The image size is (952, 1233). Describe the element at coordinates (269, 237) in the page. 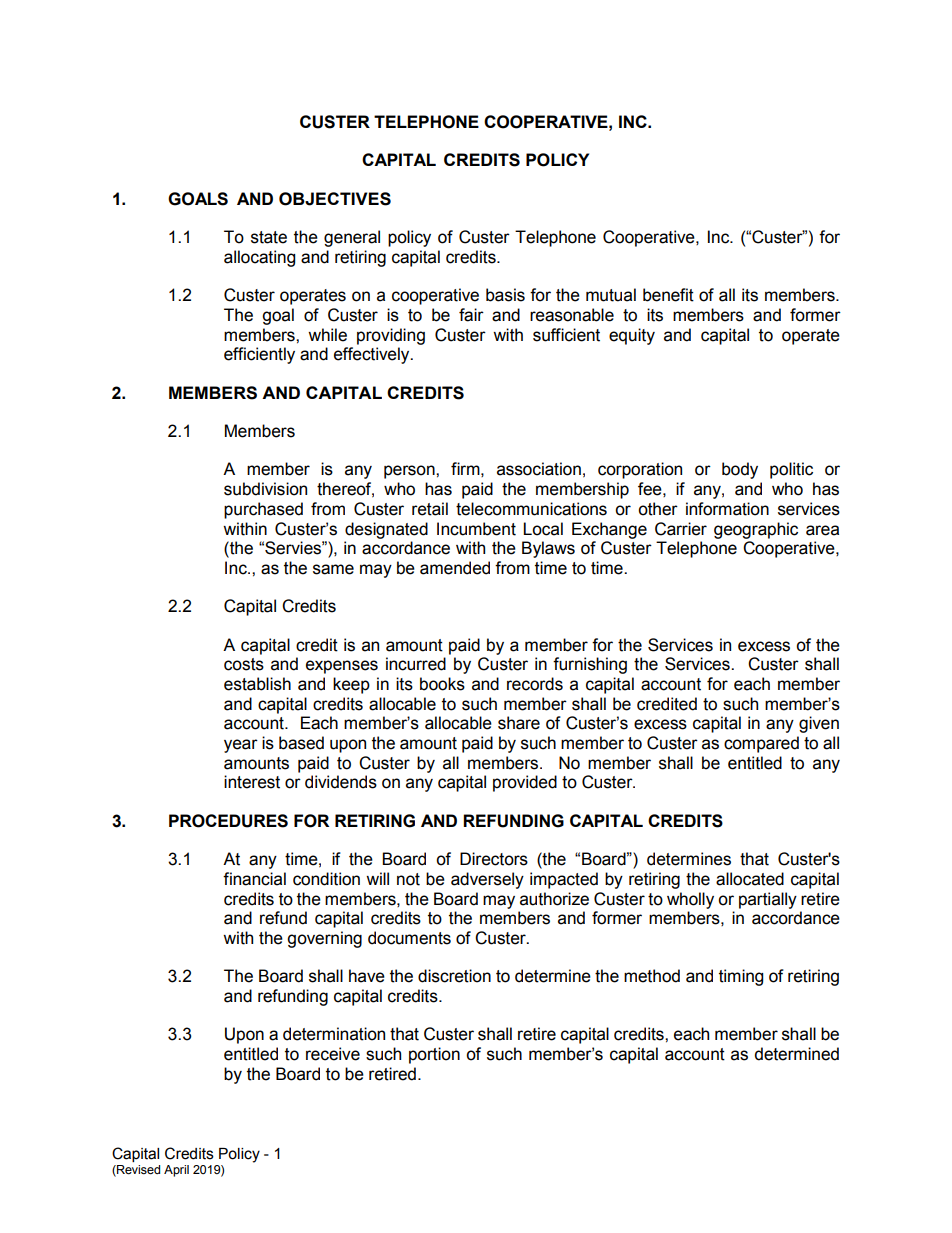

I see `state` at that location.
